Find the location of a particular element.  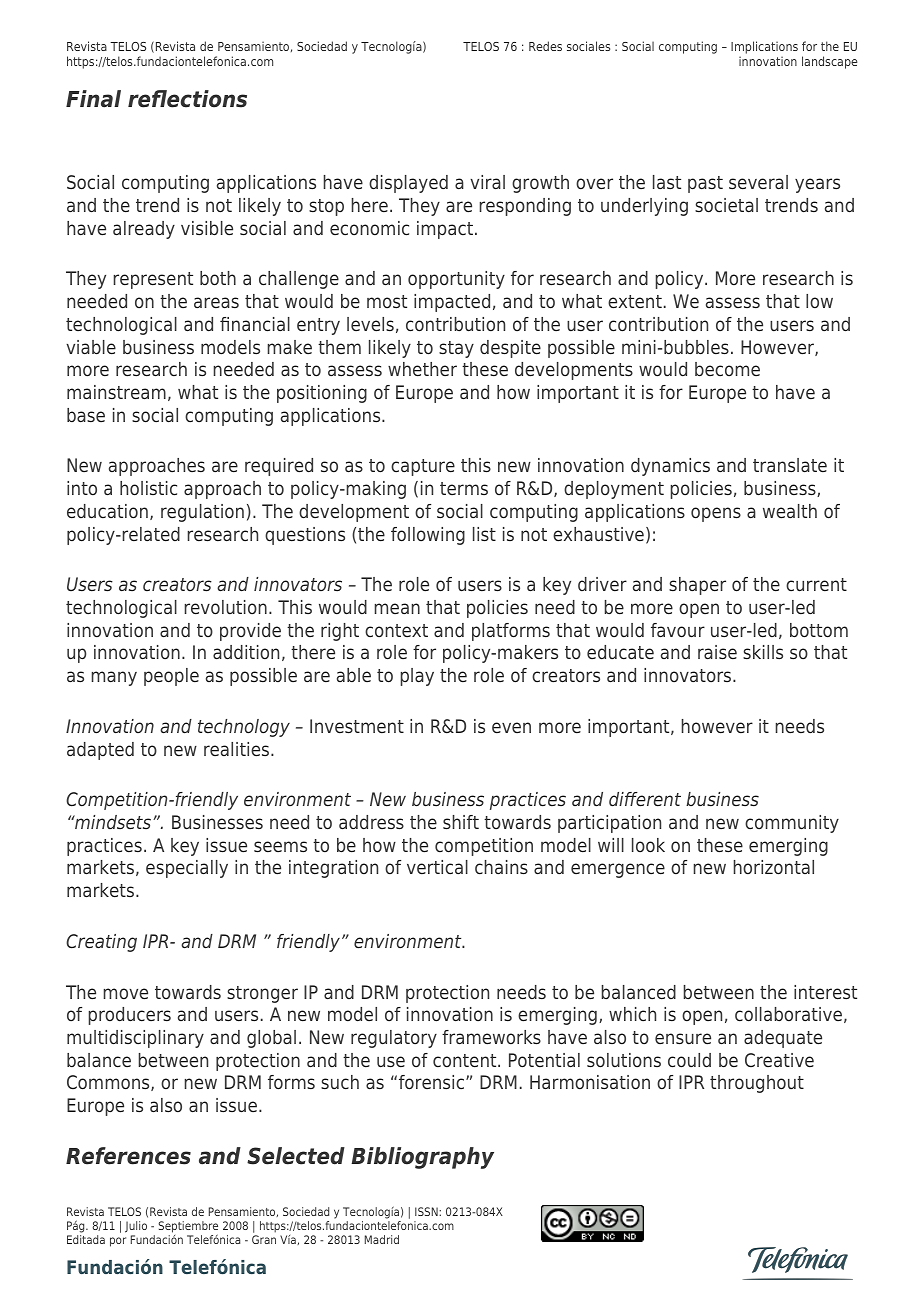

context is located at coordinates (396, 630).
